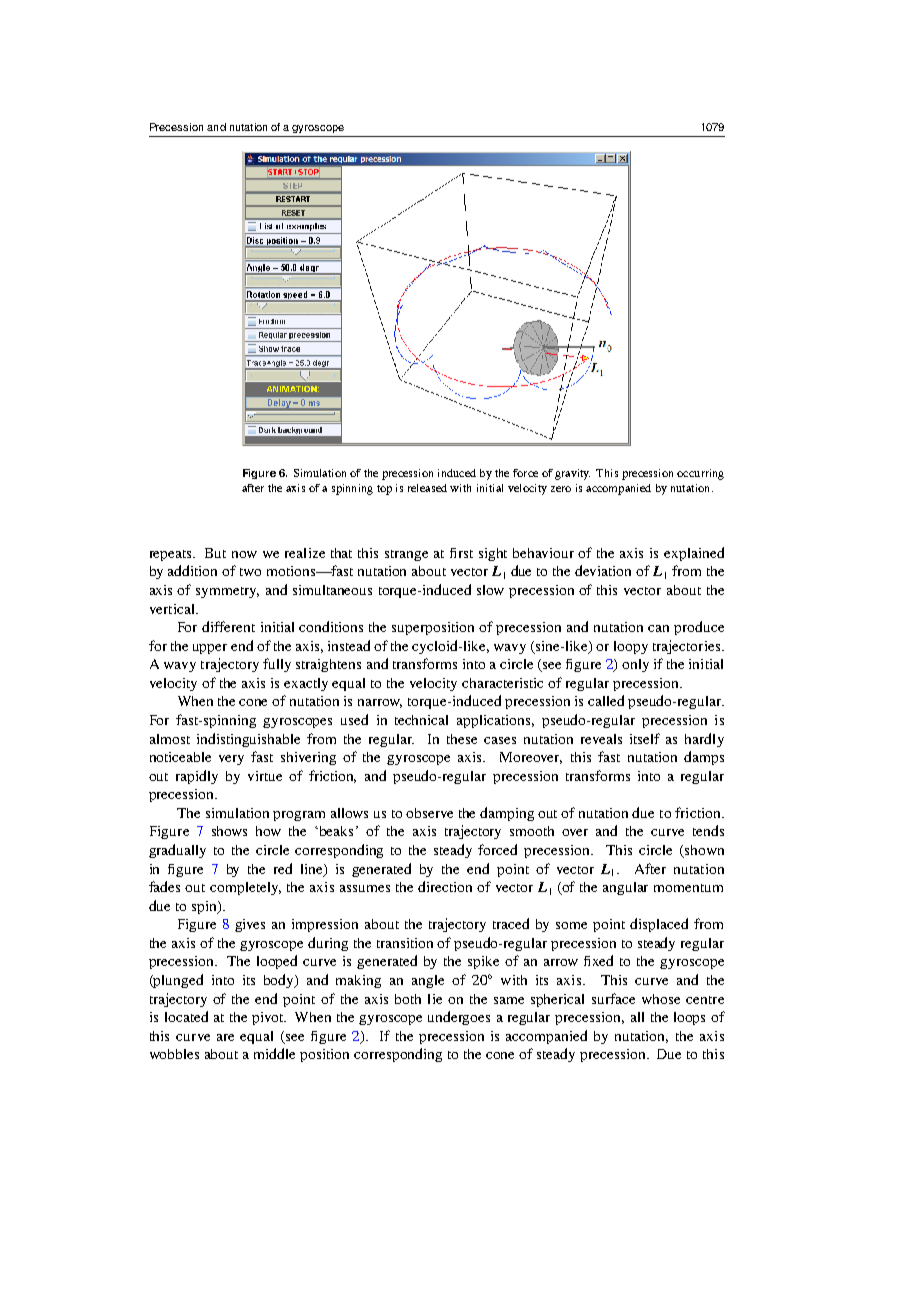 The image size is (924, 1308). What do you see at coordinates (427, 488) in the document?
I see `released` at bounding box center [427, 488].
